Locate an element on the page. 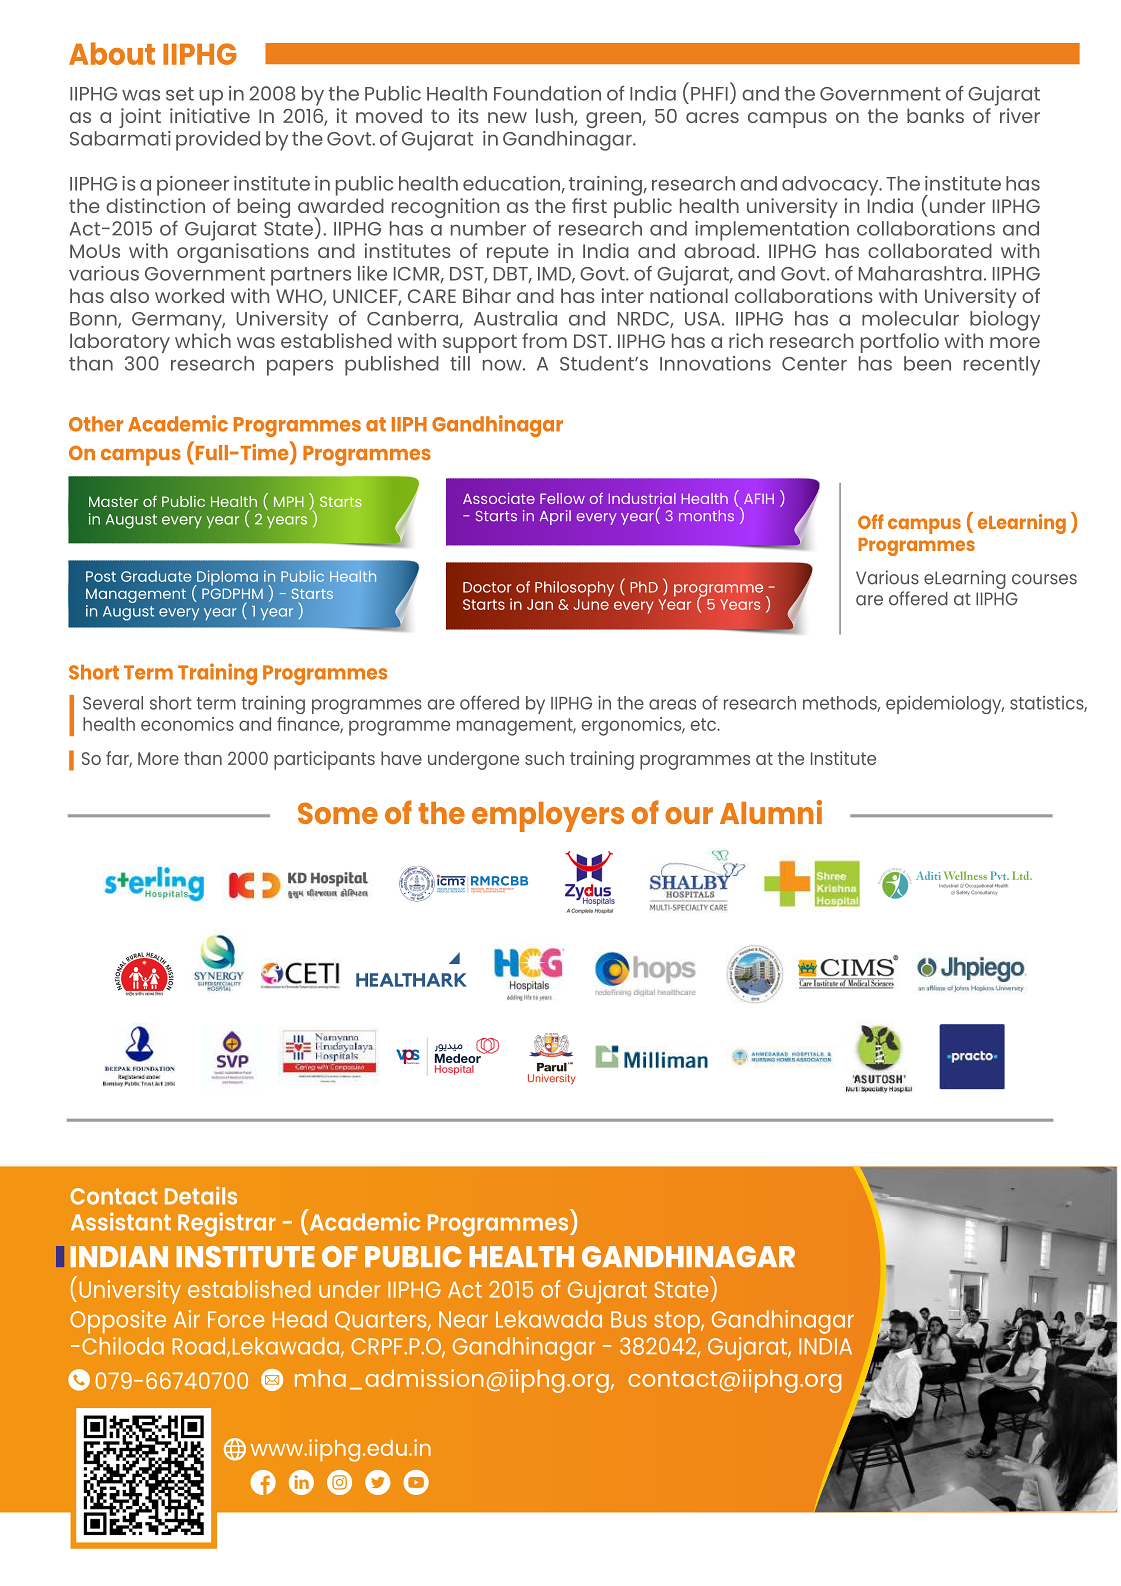 The image size is (1121, 1586). Alumni is located at coordinates (771, 812).
